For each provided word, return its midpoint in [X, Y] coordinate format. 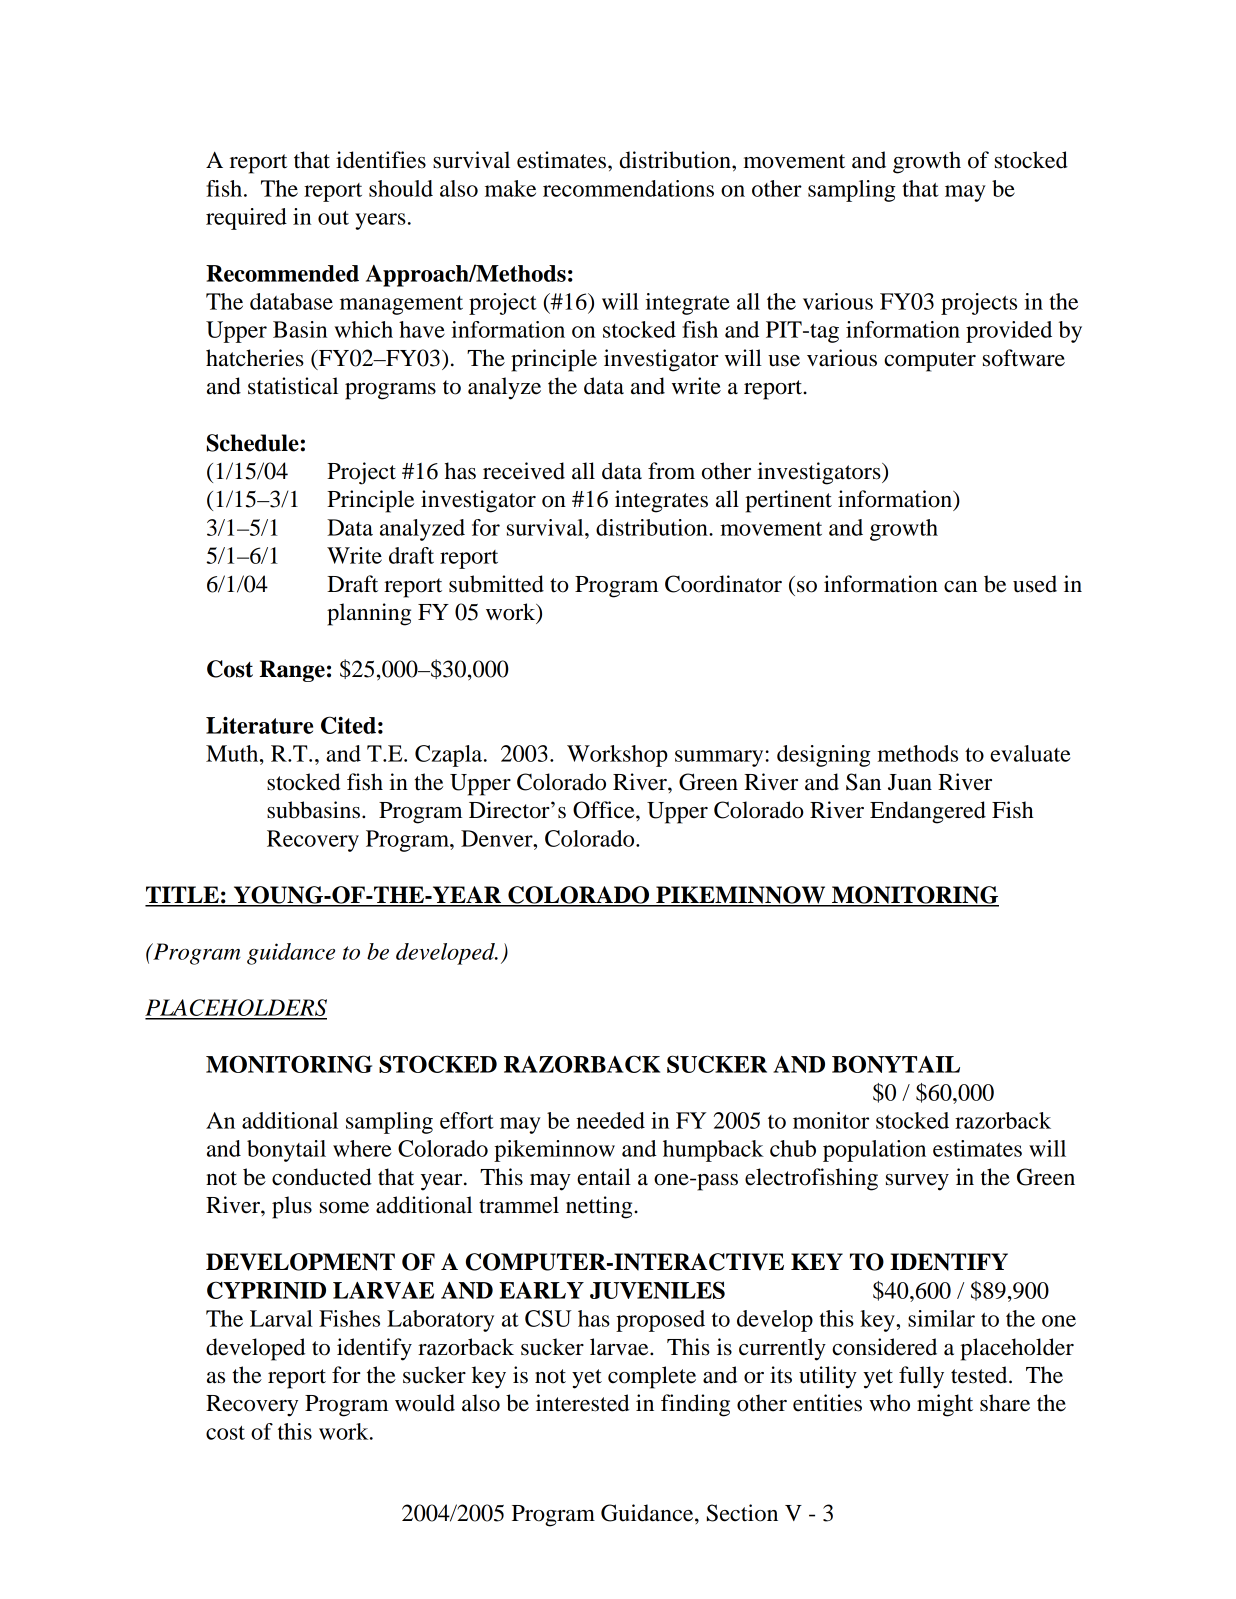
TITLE [183, 896]
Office [605, 810]
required [246, 219]
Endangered [928, 812]
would [425, 1403]
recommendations [628, 188]
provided [1009, 332]
